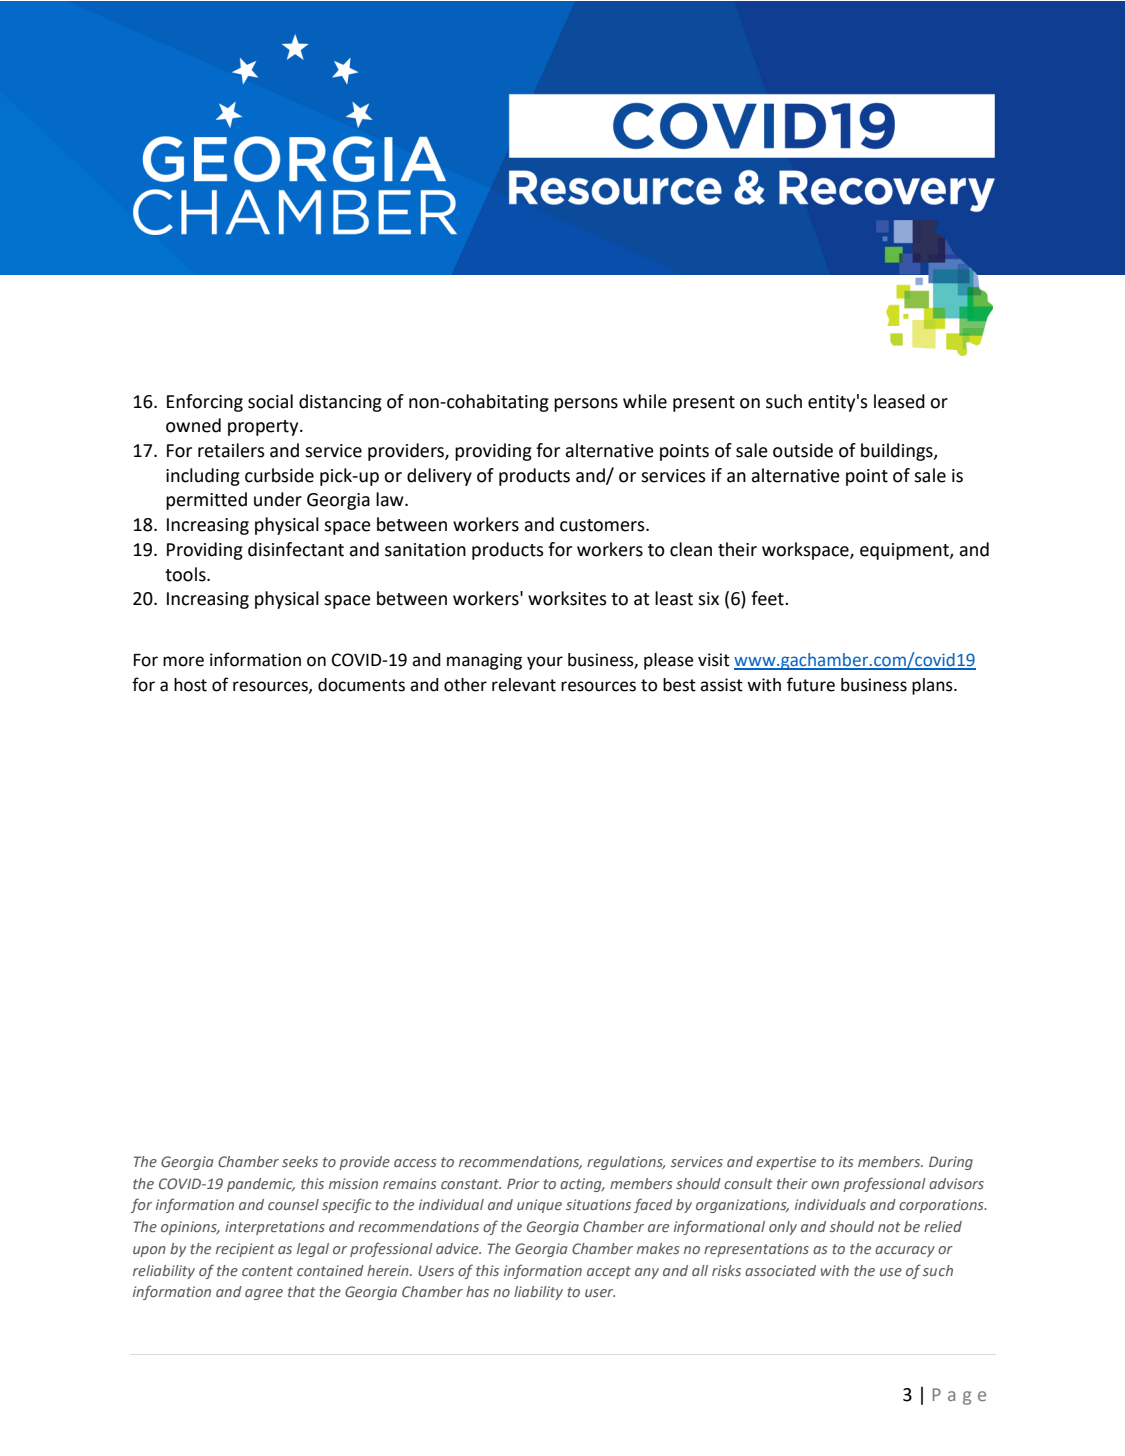 This screenshot has width=1125, height=1456. What do you see at coordinates (190, 685) in the screenshot?
I see `host` at bounding box center [190, 685].
